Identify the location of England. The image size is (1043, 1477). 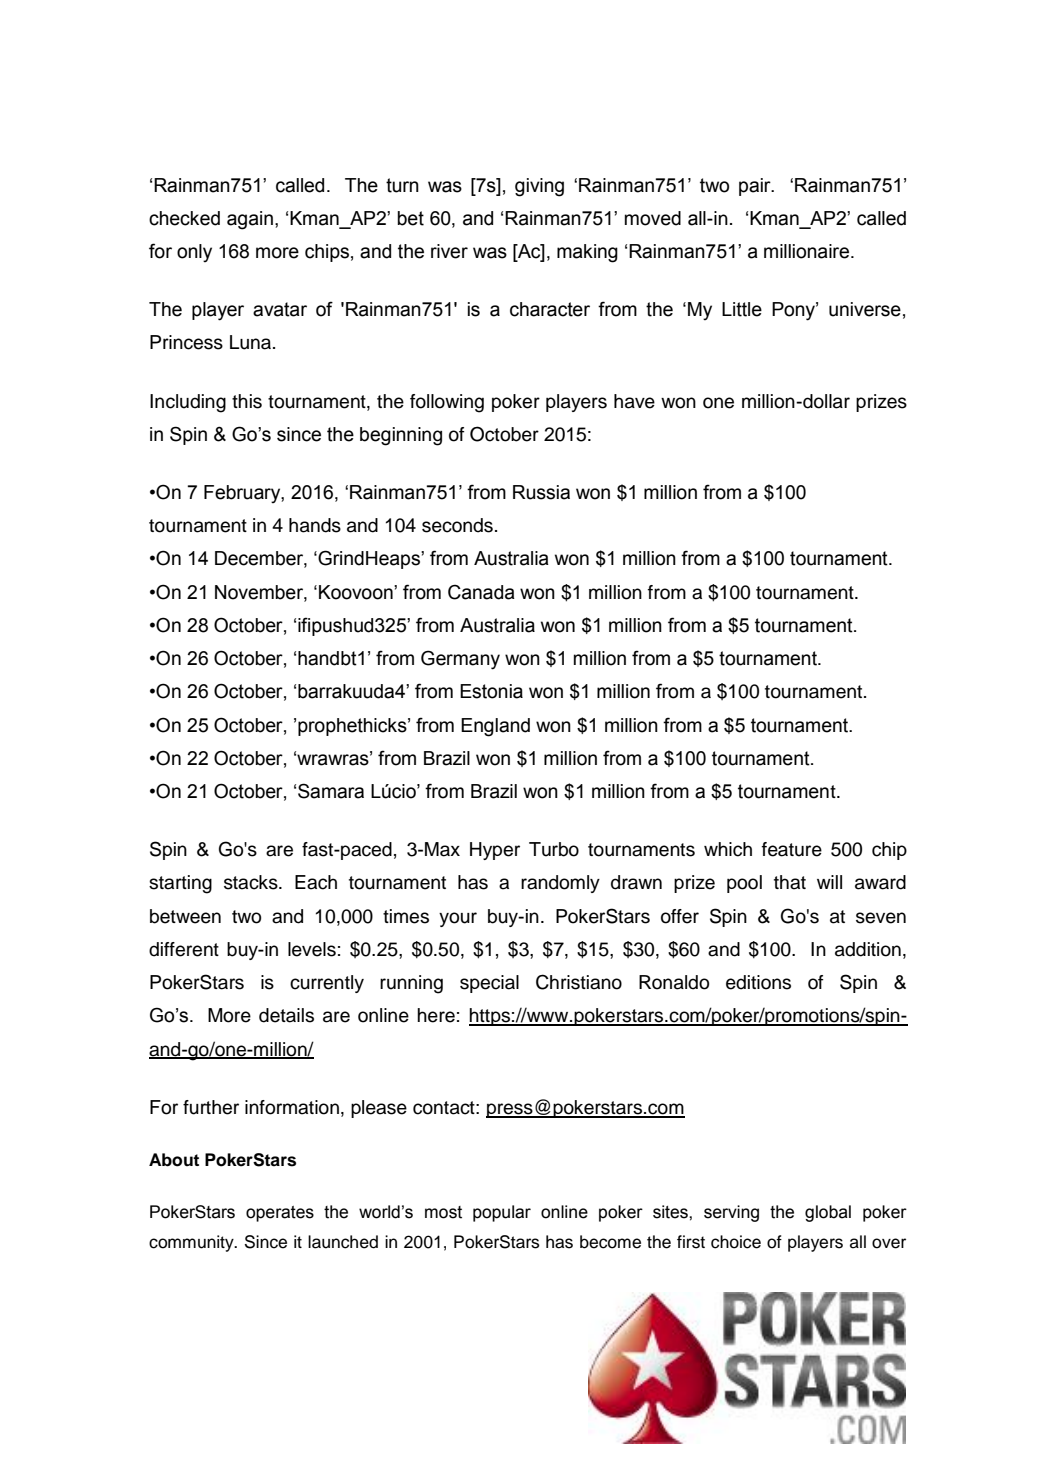
(495, 727).
